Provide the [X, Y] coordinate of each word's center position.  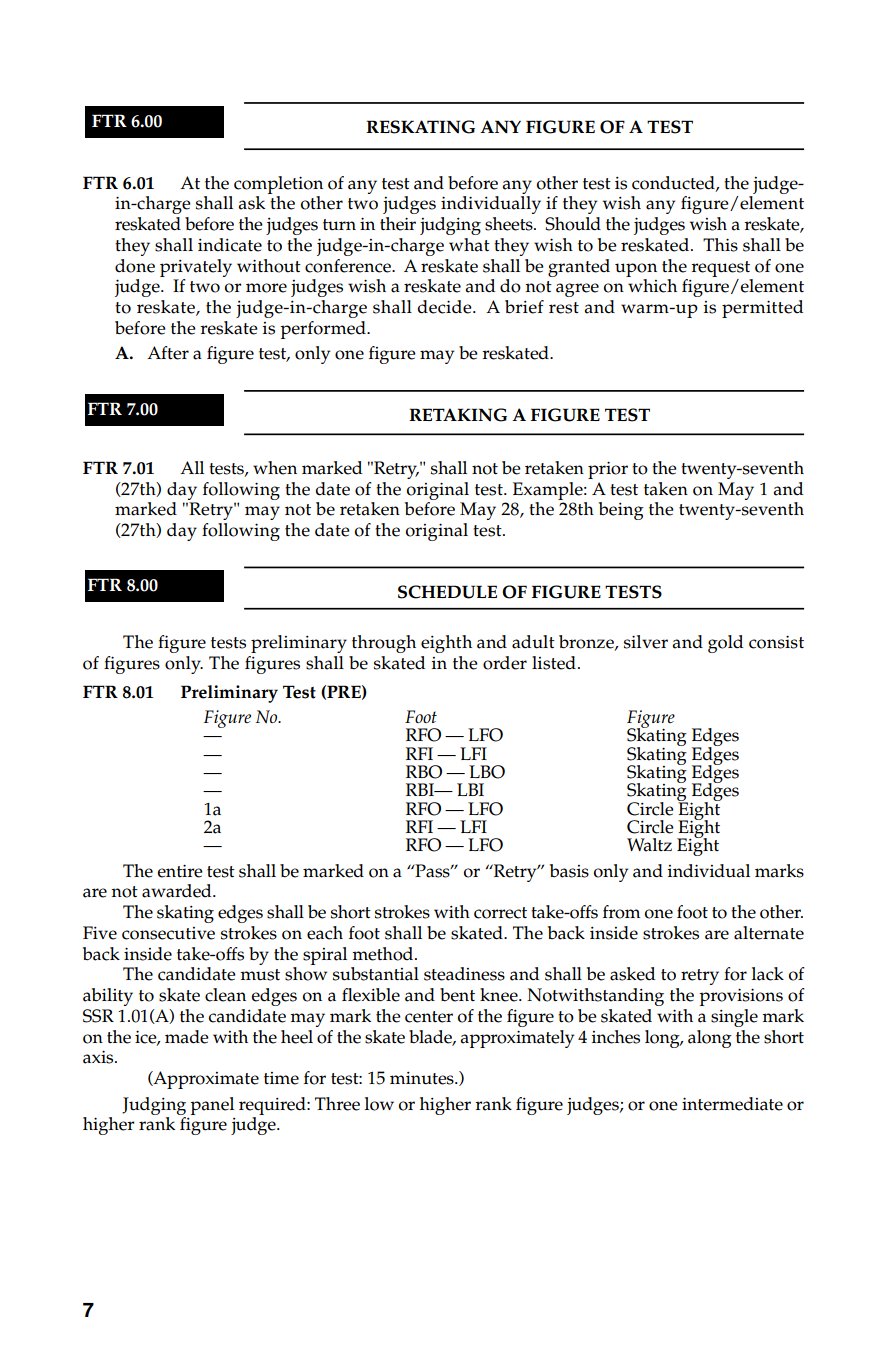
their [398, 224]
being [621, 511]
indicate [230, 245]
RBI [421, 789]
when [275, 468]
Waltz [649, 845]
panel [212, 1106]
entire [180, 871]
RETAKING [458, 415]
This [720, 245]
